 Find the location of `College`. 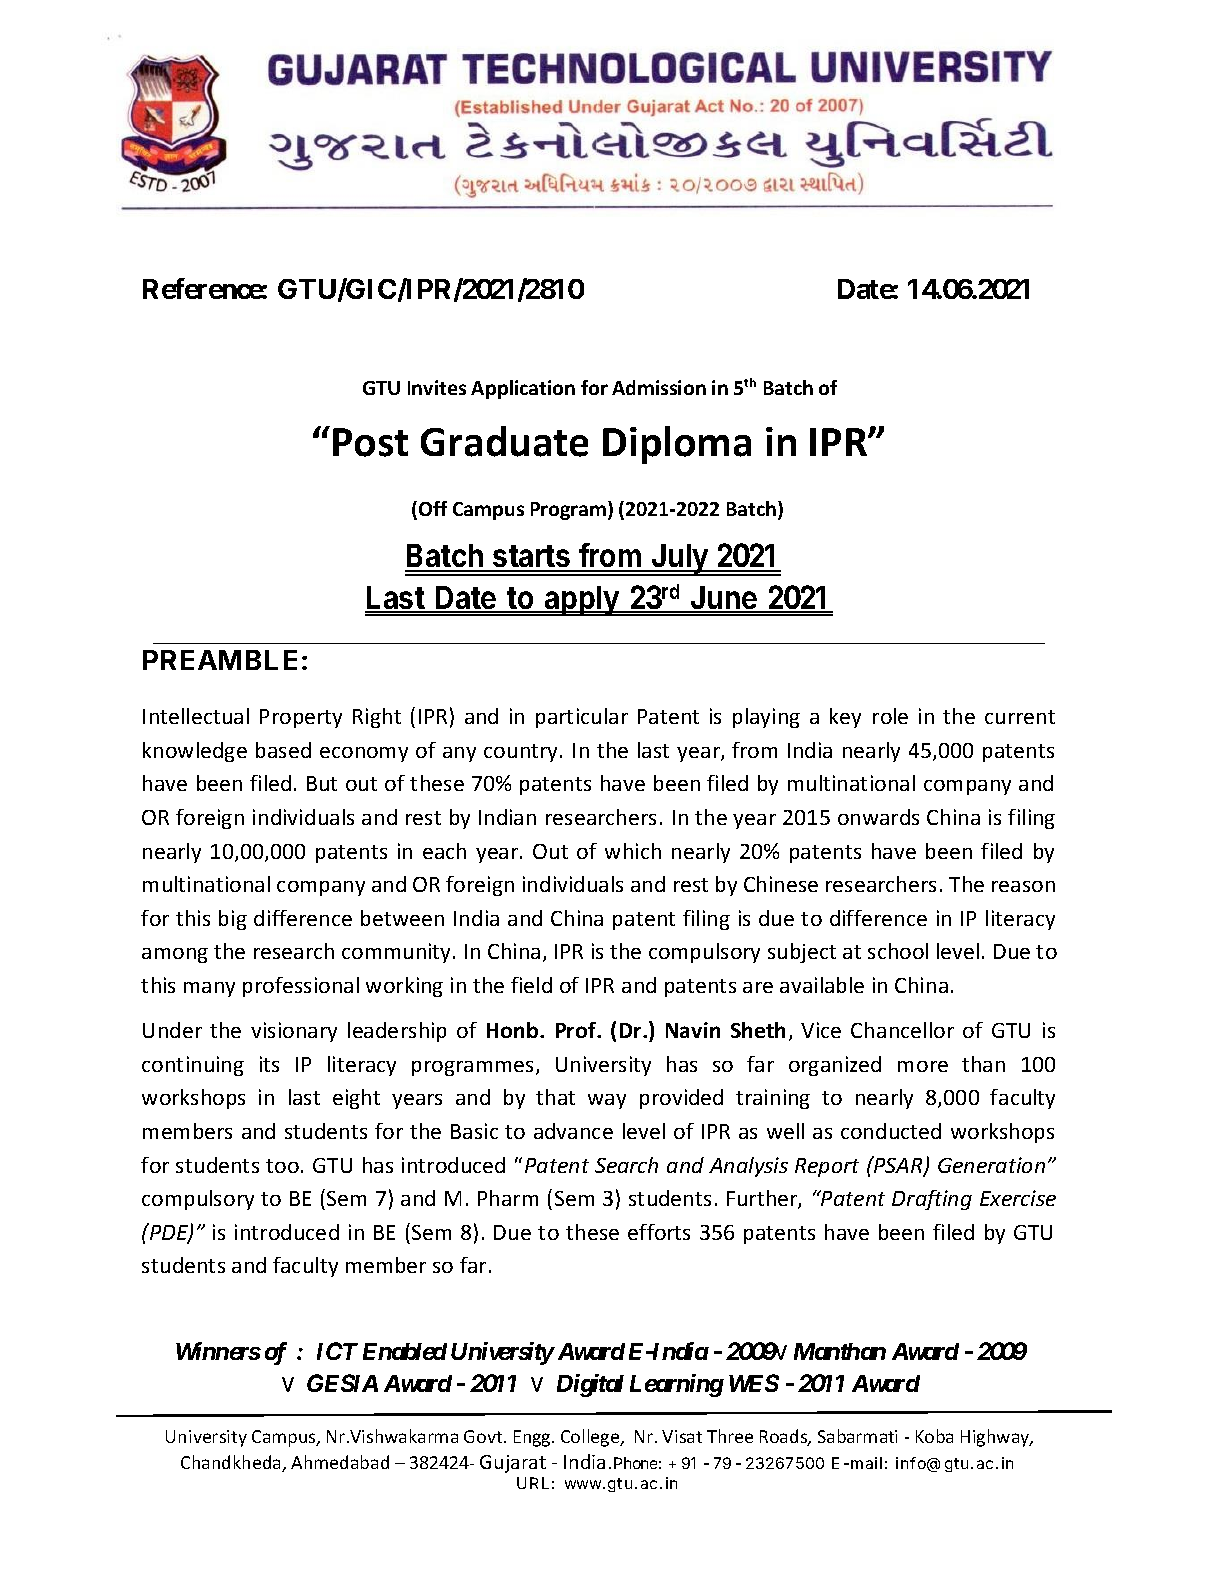

College is located at coordinates (591, 1438).
